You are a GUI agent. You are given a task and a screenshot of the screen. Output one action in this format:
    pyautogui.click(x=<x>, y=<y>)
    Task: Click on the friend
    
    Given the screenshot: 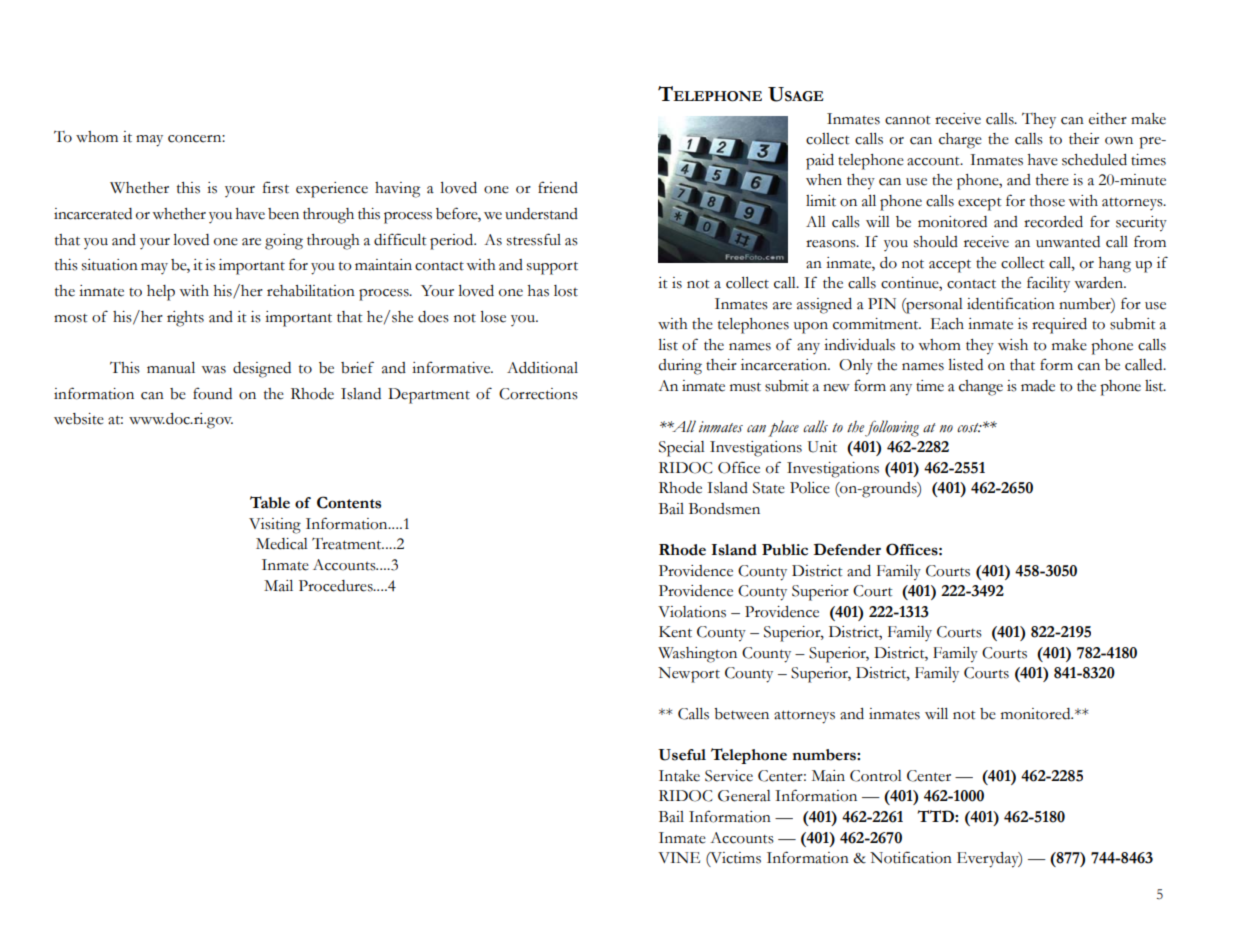 What is the action you would take?
    pyautogui.click(x=558, y=187)
